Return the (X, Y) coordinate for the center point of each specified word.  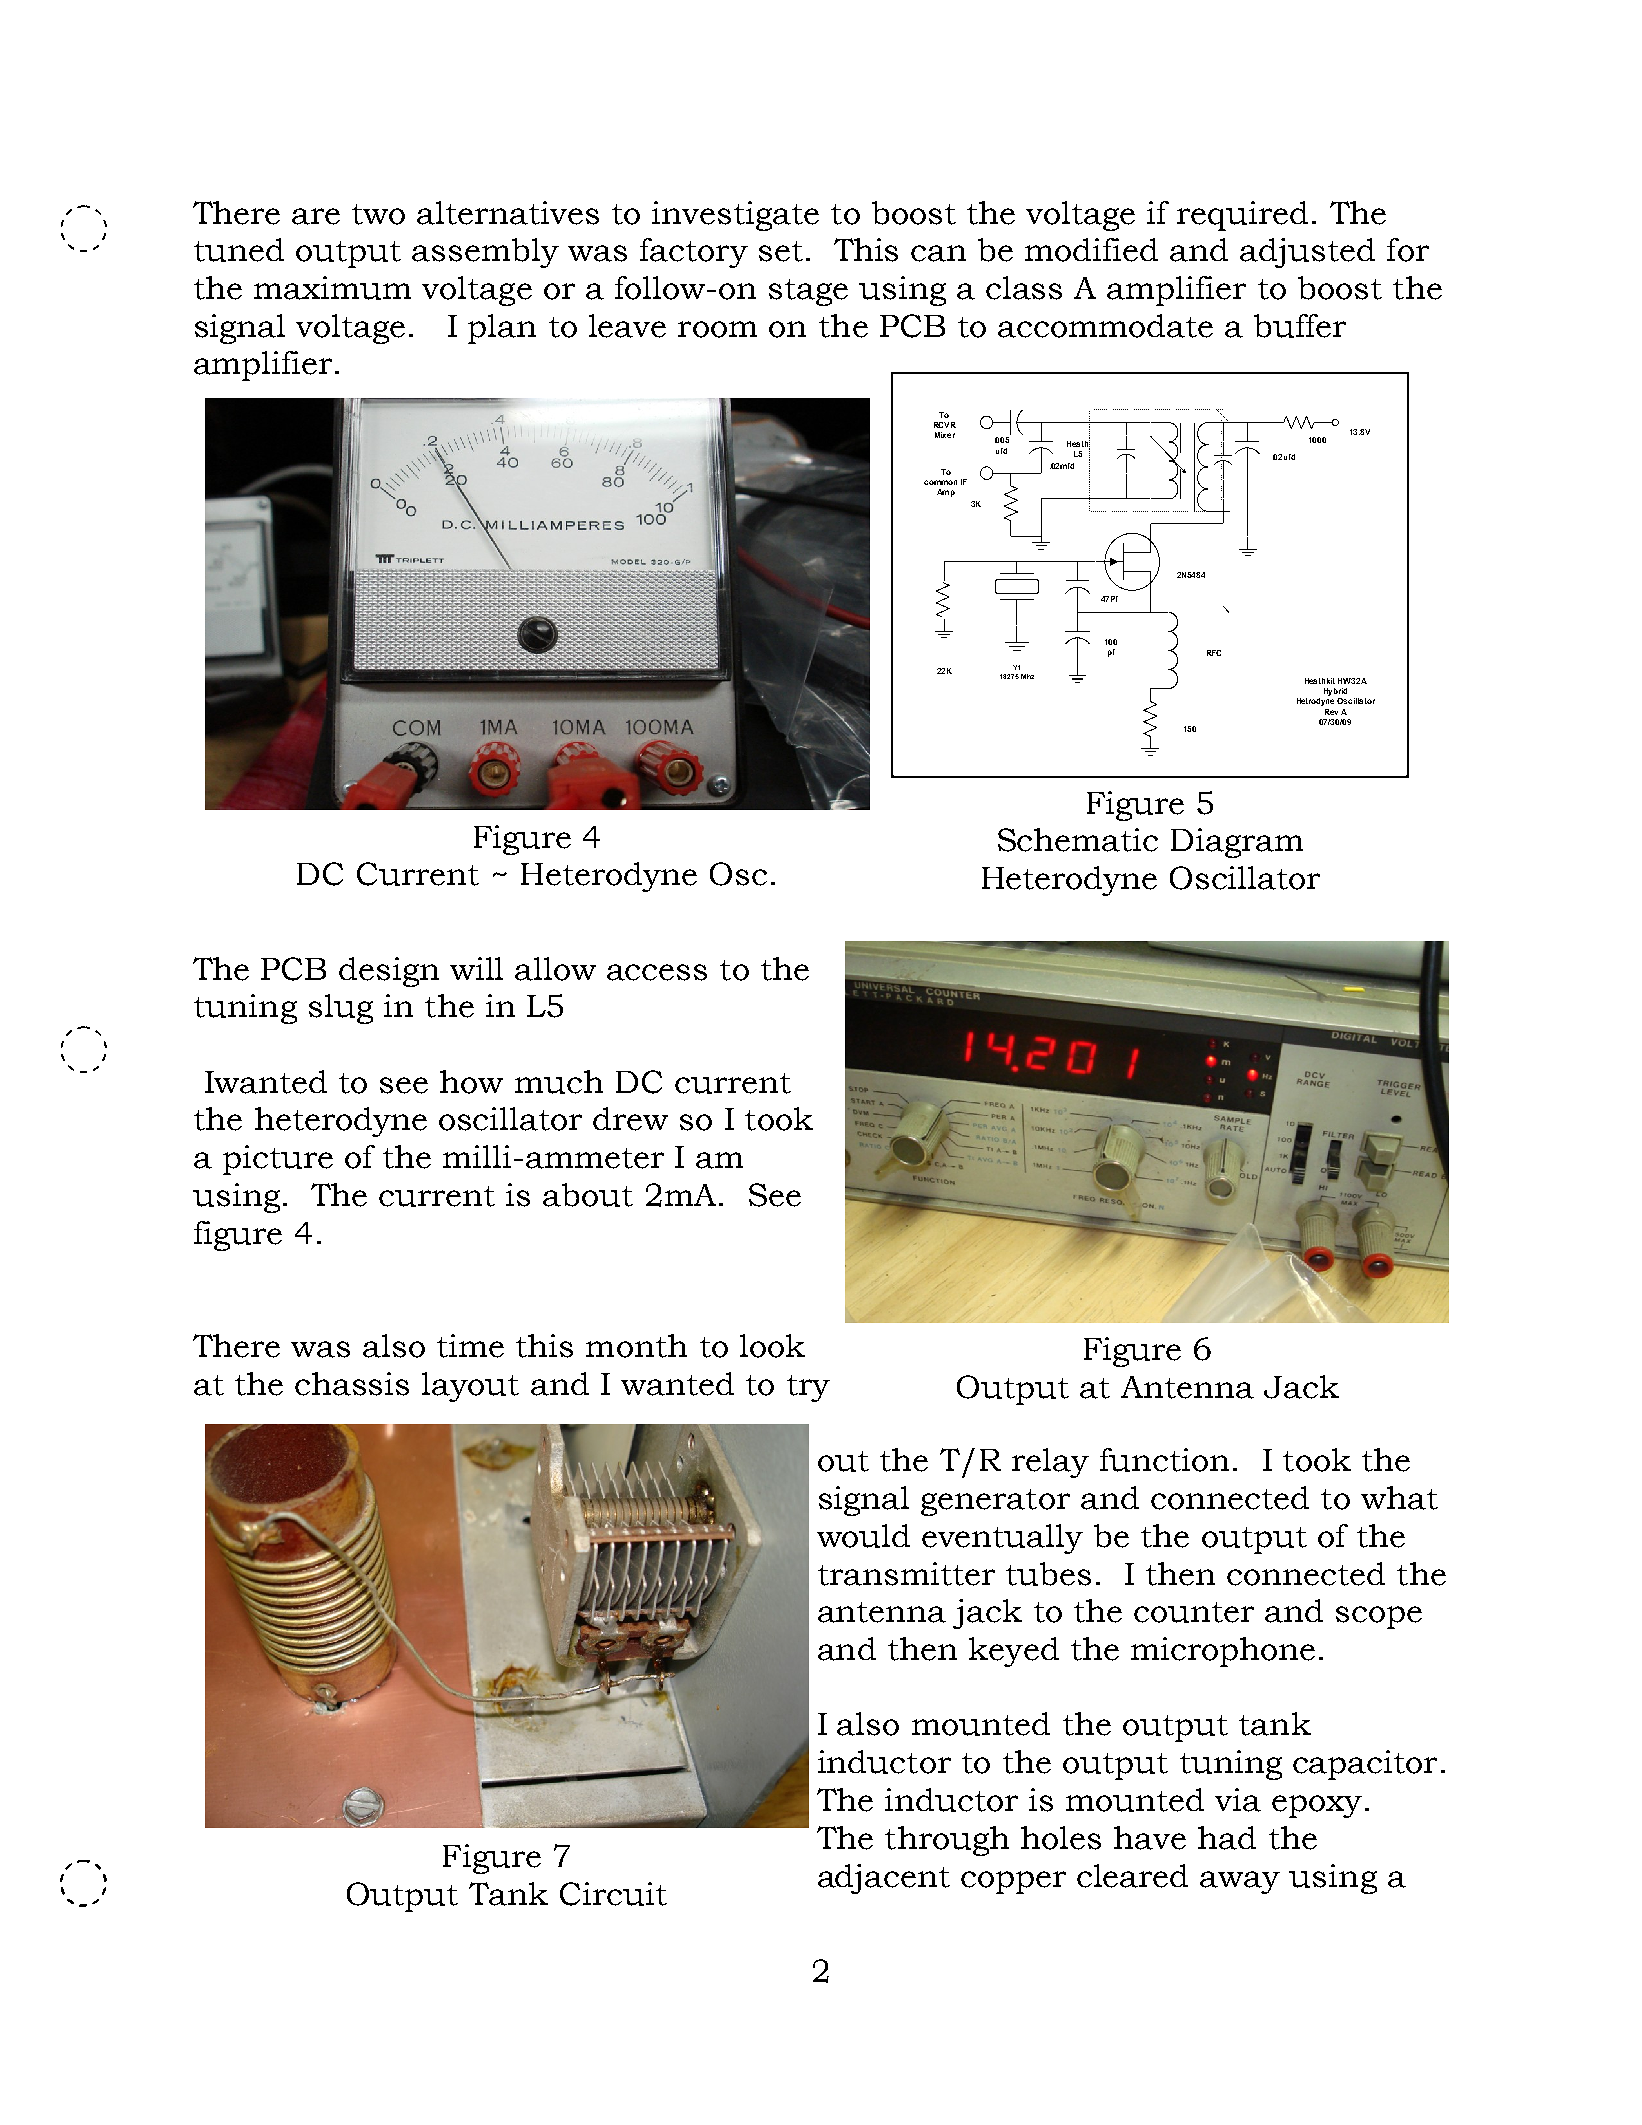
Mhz (1027, 676)
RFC (1214, 653)
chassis (352, 1384)
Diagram (1237, 843)
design (389, 972)
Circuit (613, 1894)
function (1164, 1460)
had (1227, 1838)
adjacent (884, 1879)
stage (808, 292)
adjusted (1307, 253)
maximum (332, 288)
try (808, 1388)
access (657, 972)
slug (341, 1009)
